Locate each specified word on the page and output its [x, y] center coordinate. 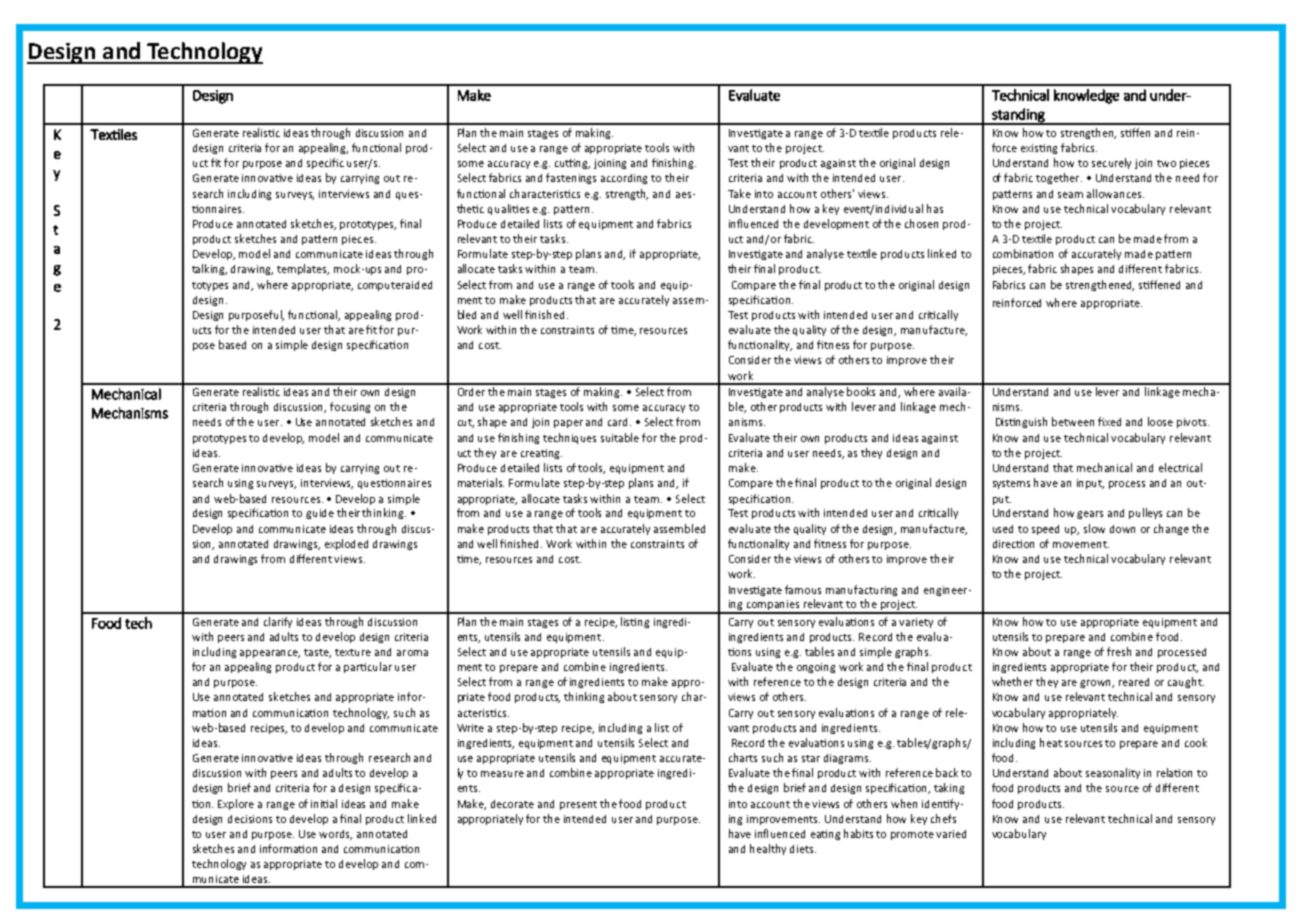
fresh [1119, 651]
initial [324, 803]
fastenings [571, 178]
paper [568, 424]
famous [803, 589]
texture [353, 652]
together [1059, 178]
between [1073, 421]
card [619, 422]
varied [951, 834]
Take [739, 193]
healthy [768, 849]
